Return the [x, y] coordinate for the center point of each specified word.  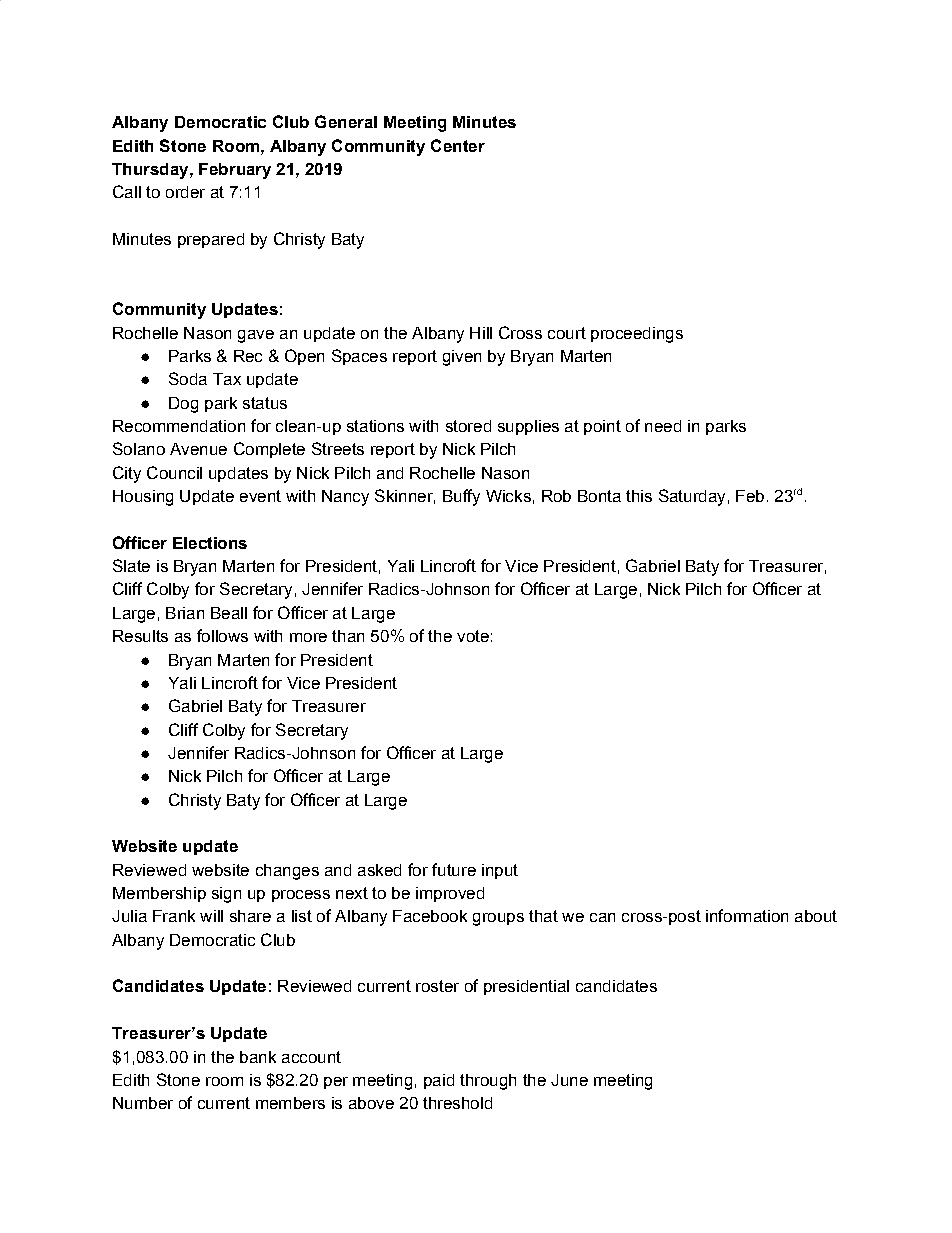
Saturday [692, 497]
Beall [229, 613]
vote [473, 636]
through [488, 1082]
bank [258, 1057]
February [235, 171]
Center [458, 145]
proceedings [637, 335]
